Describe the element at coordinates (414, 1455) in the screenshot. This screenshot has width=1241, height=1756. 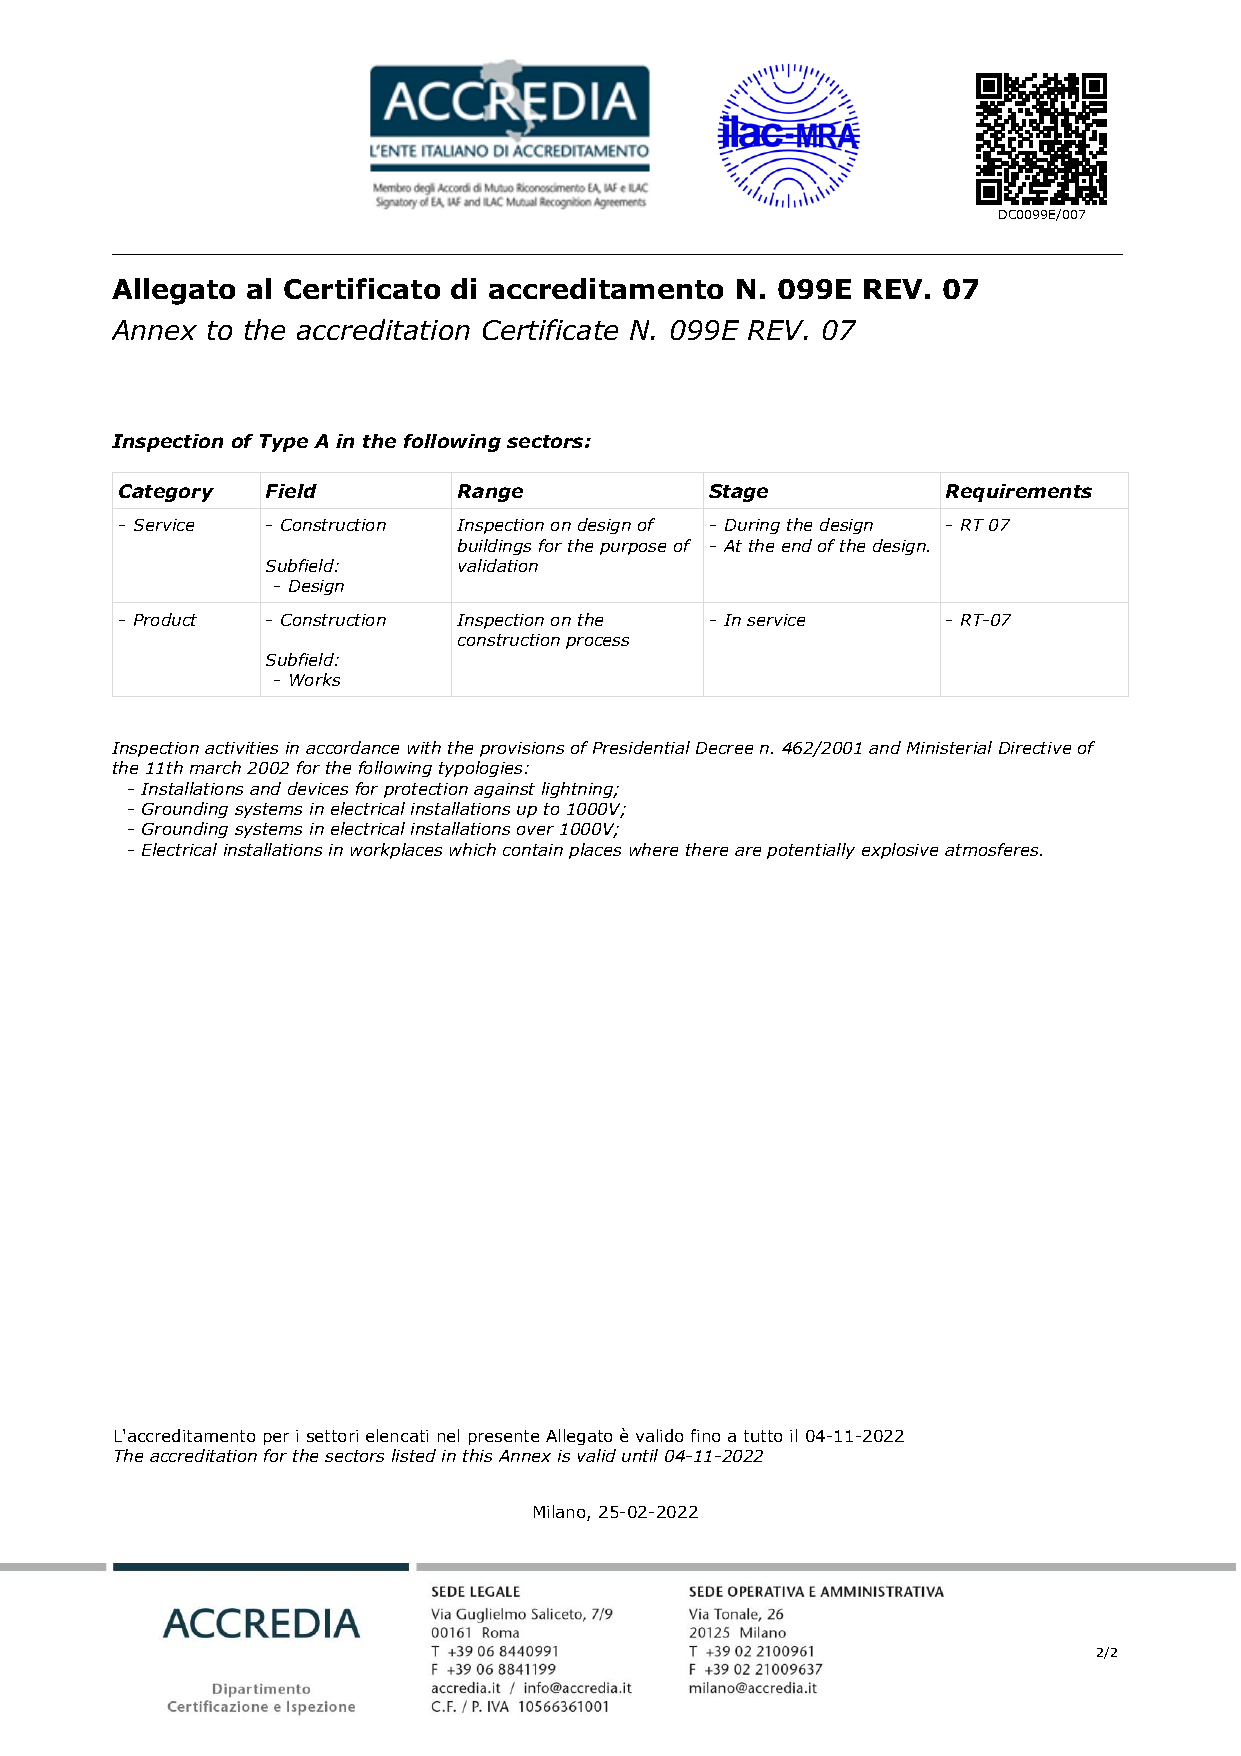
I see `listed` at that location.
